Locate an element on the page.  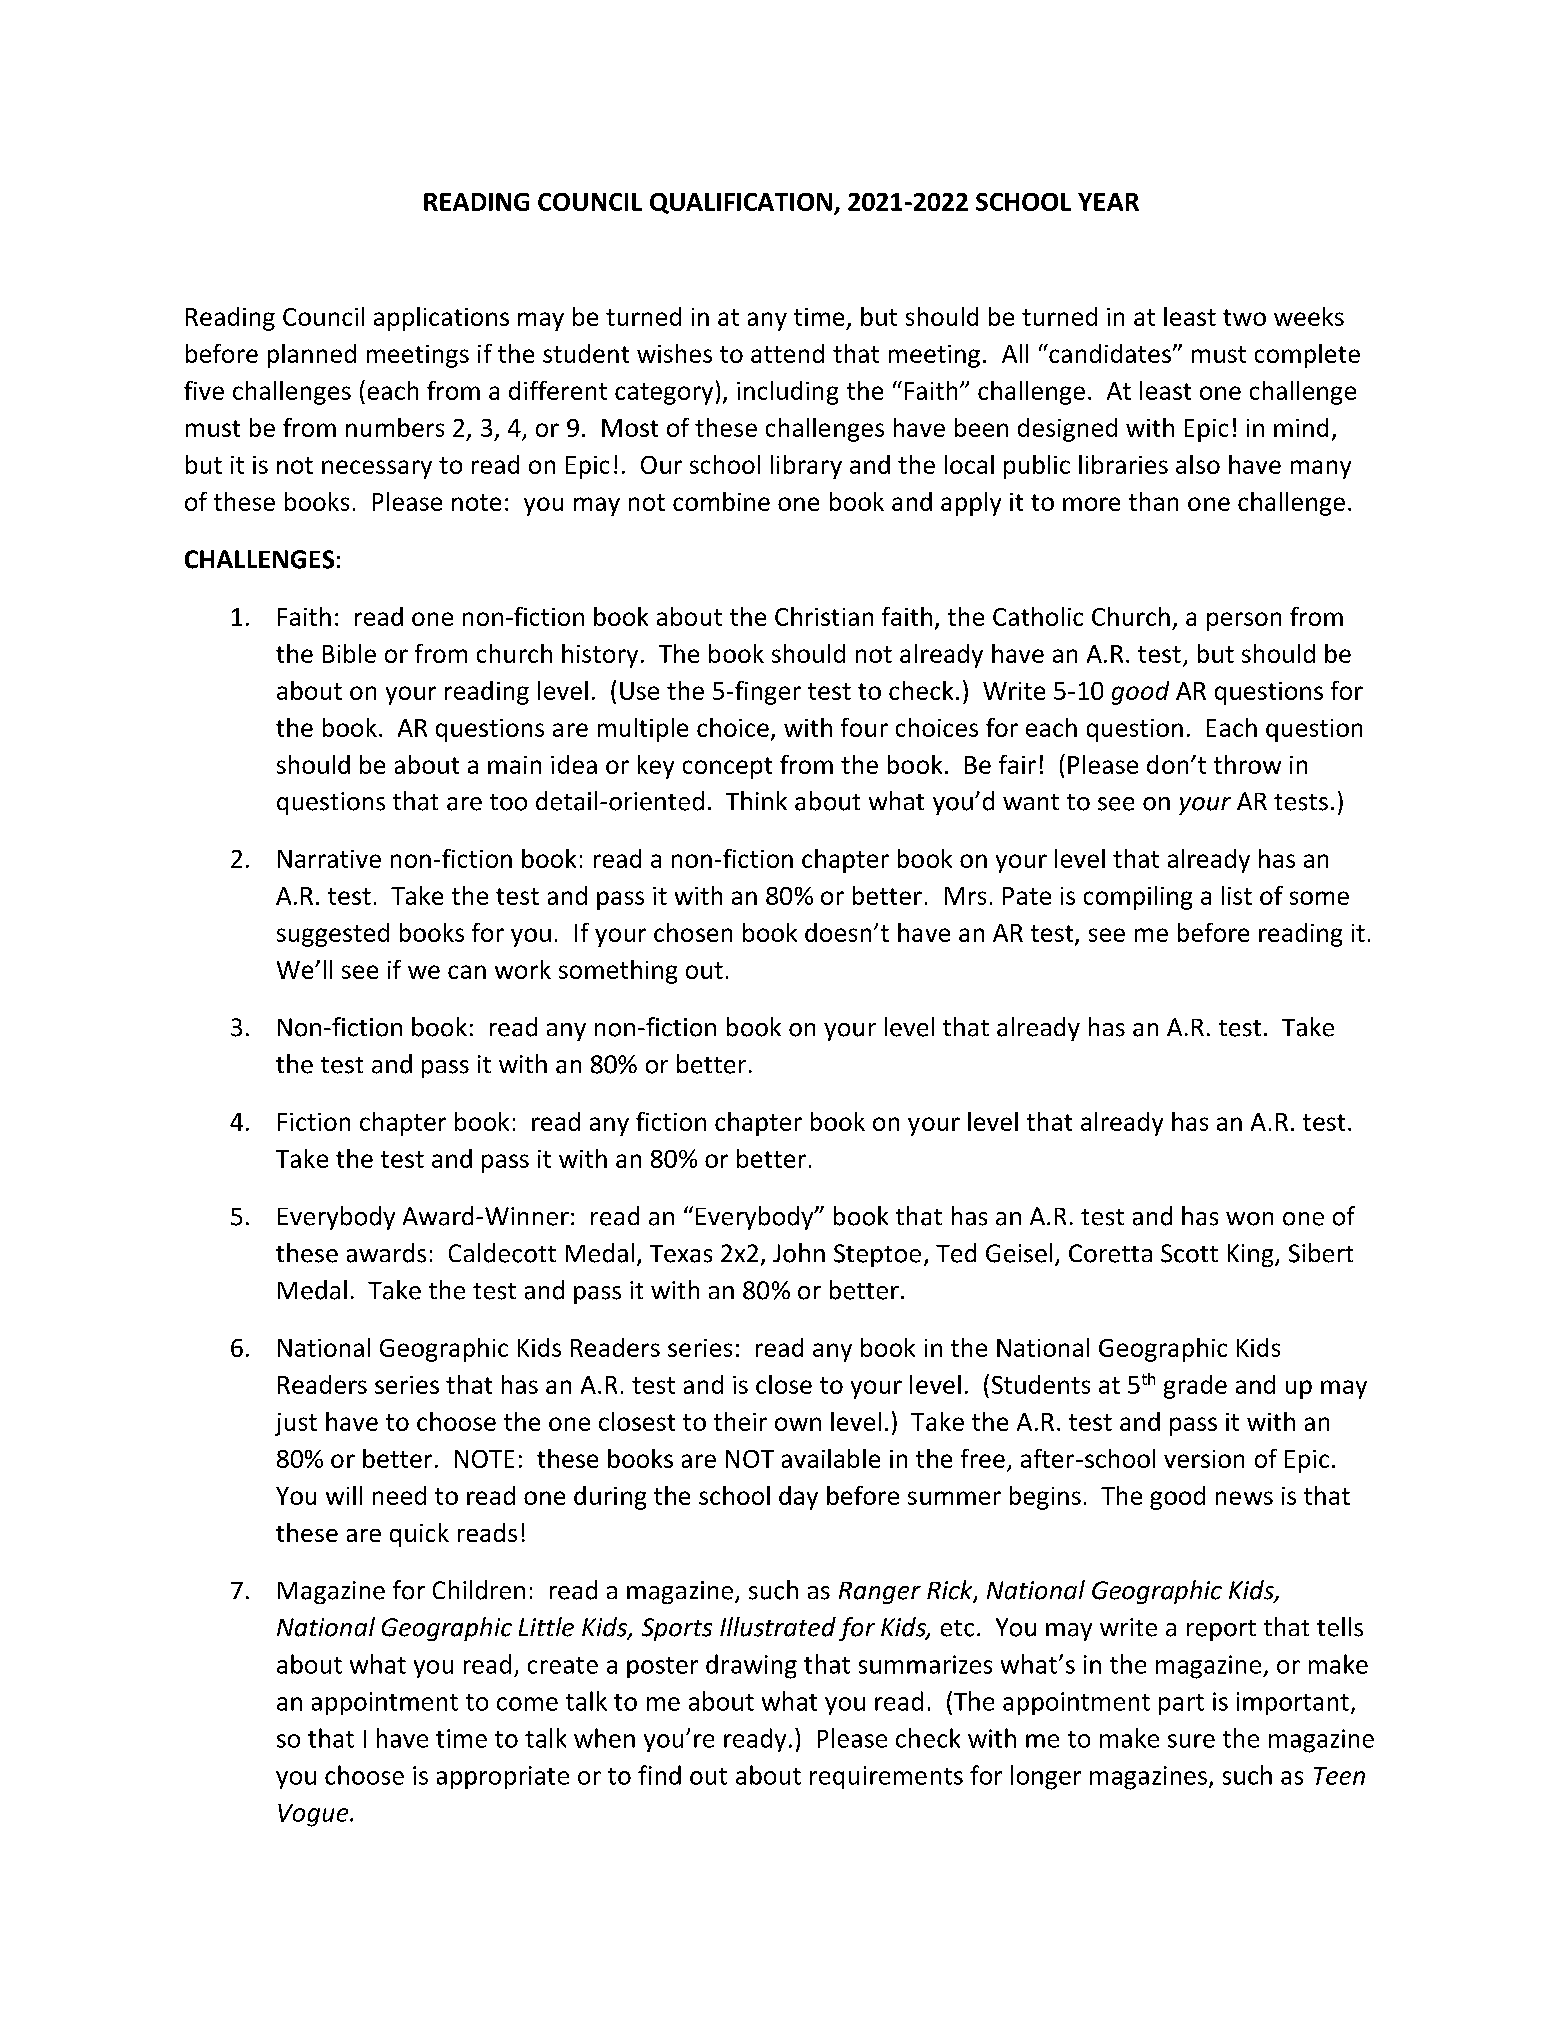
Christian is located at coordinates (824, 616).
